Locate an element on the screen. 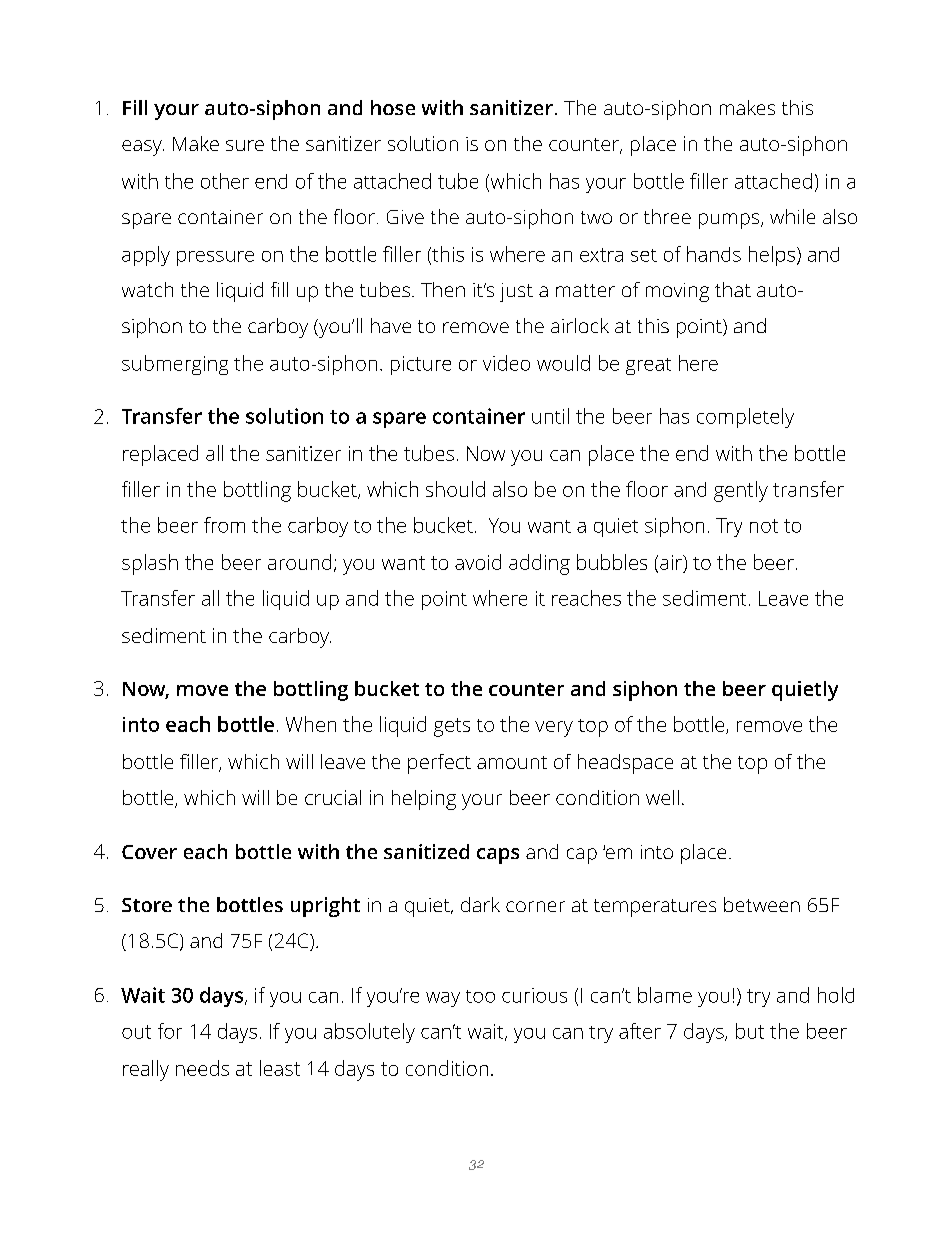 The width and height of the screenshot is (952, 1233). while is located at coordinates (792, 216).
